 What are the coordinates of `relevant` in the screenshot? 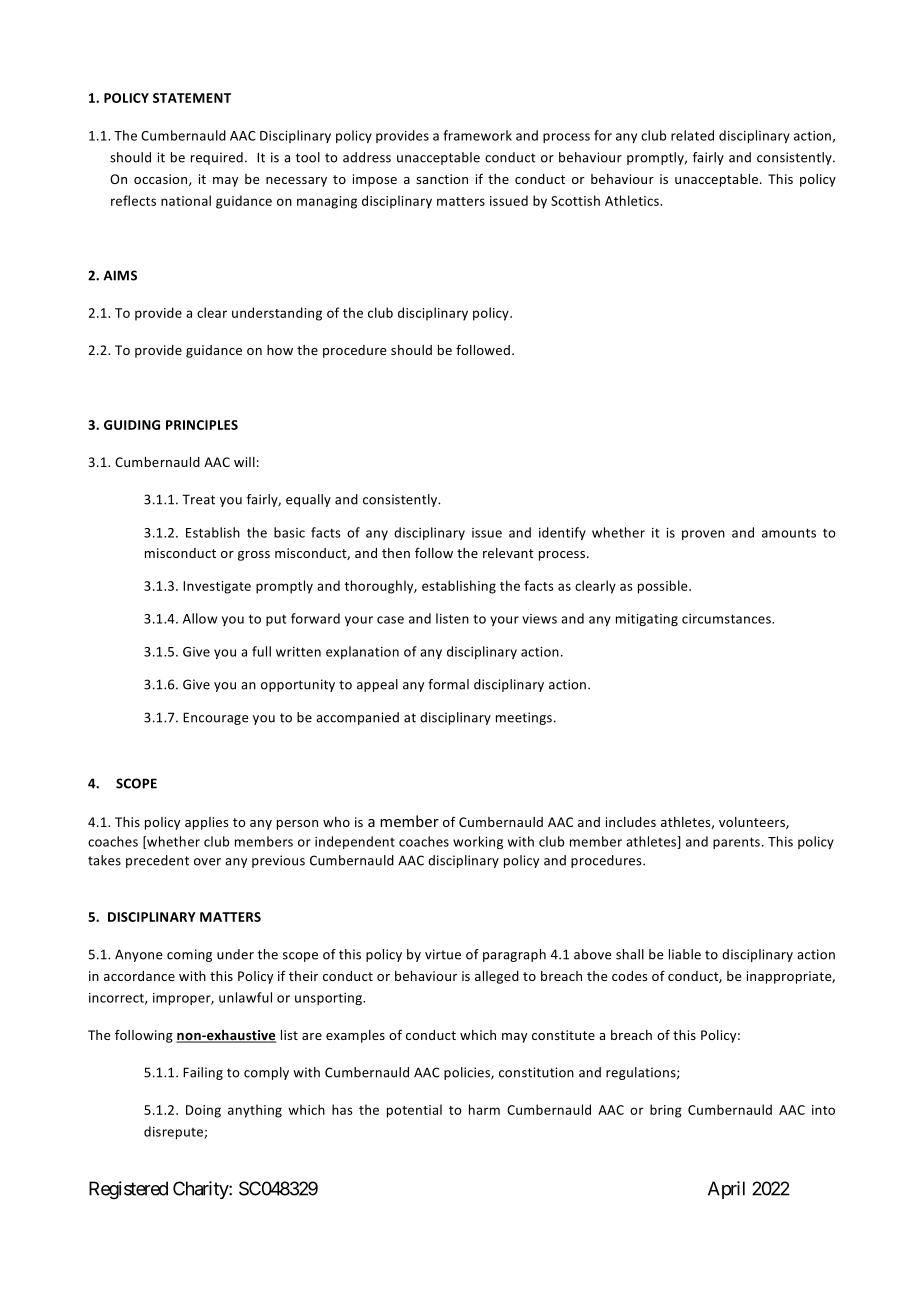 It's located at (508, 553).
